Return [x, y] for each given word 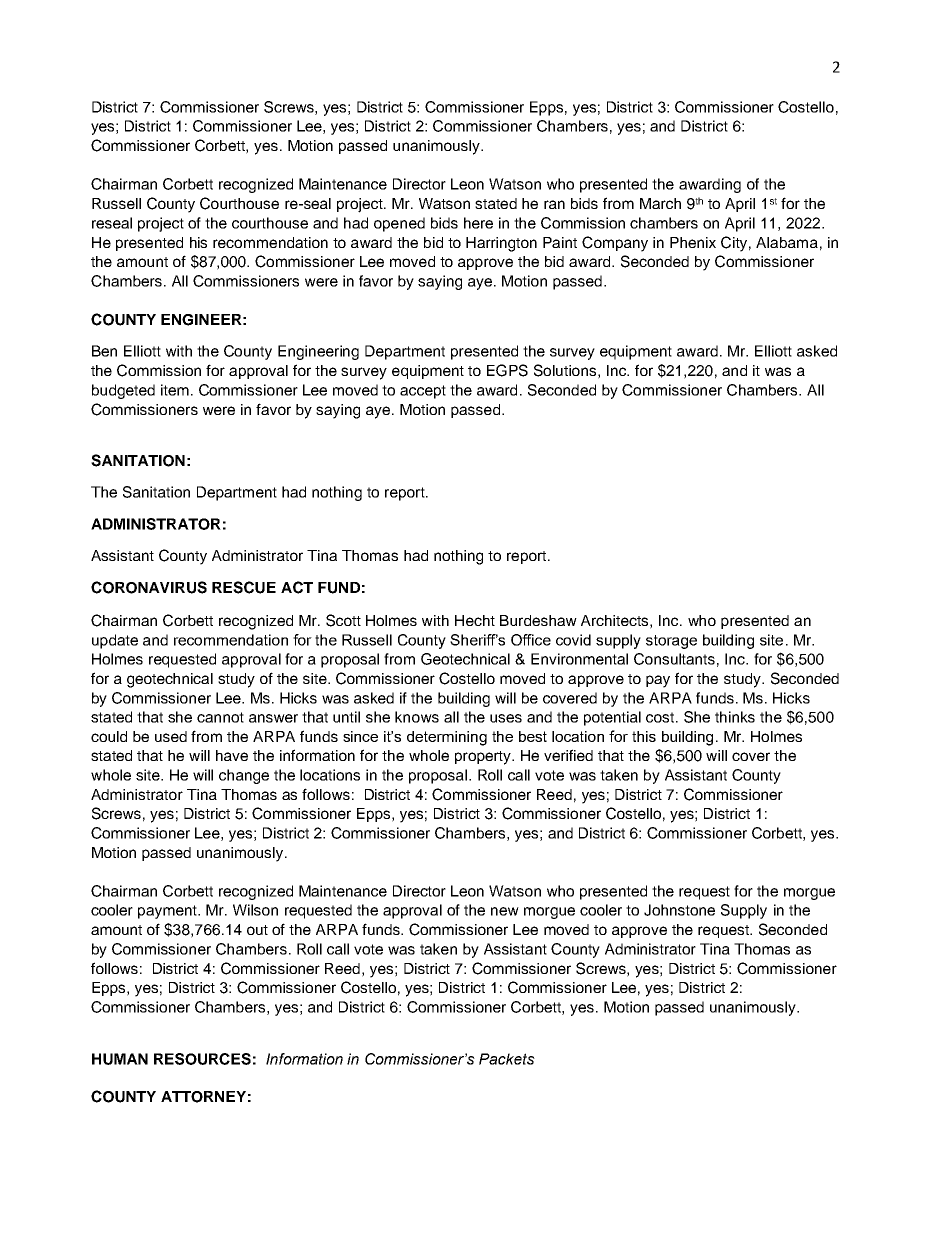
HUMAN [120, 1059]
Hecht [475, 620]
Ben [104, 351]
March [660, 203]
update [115, 641]
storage [671, 642]
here [478, 223]
